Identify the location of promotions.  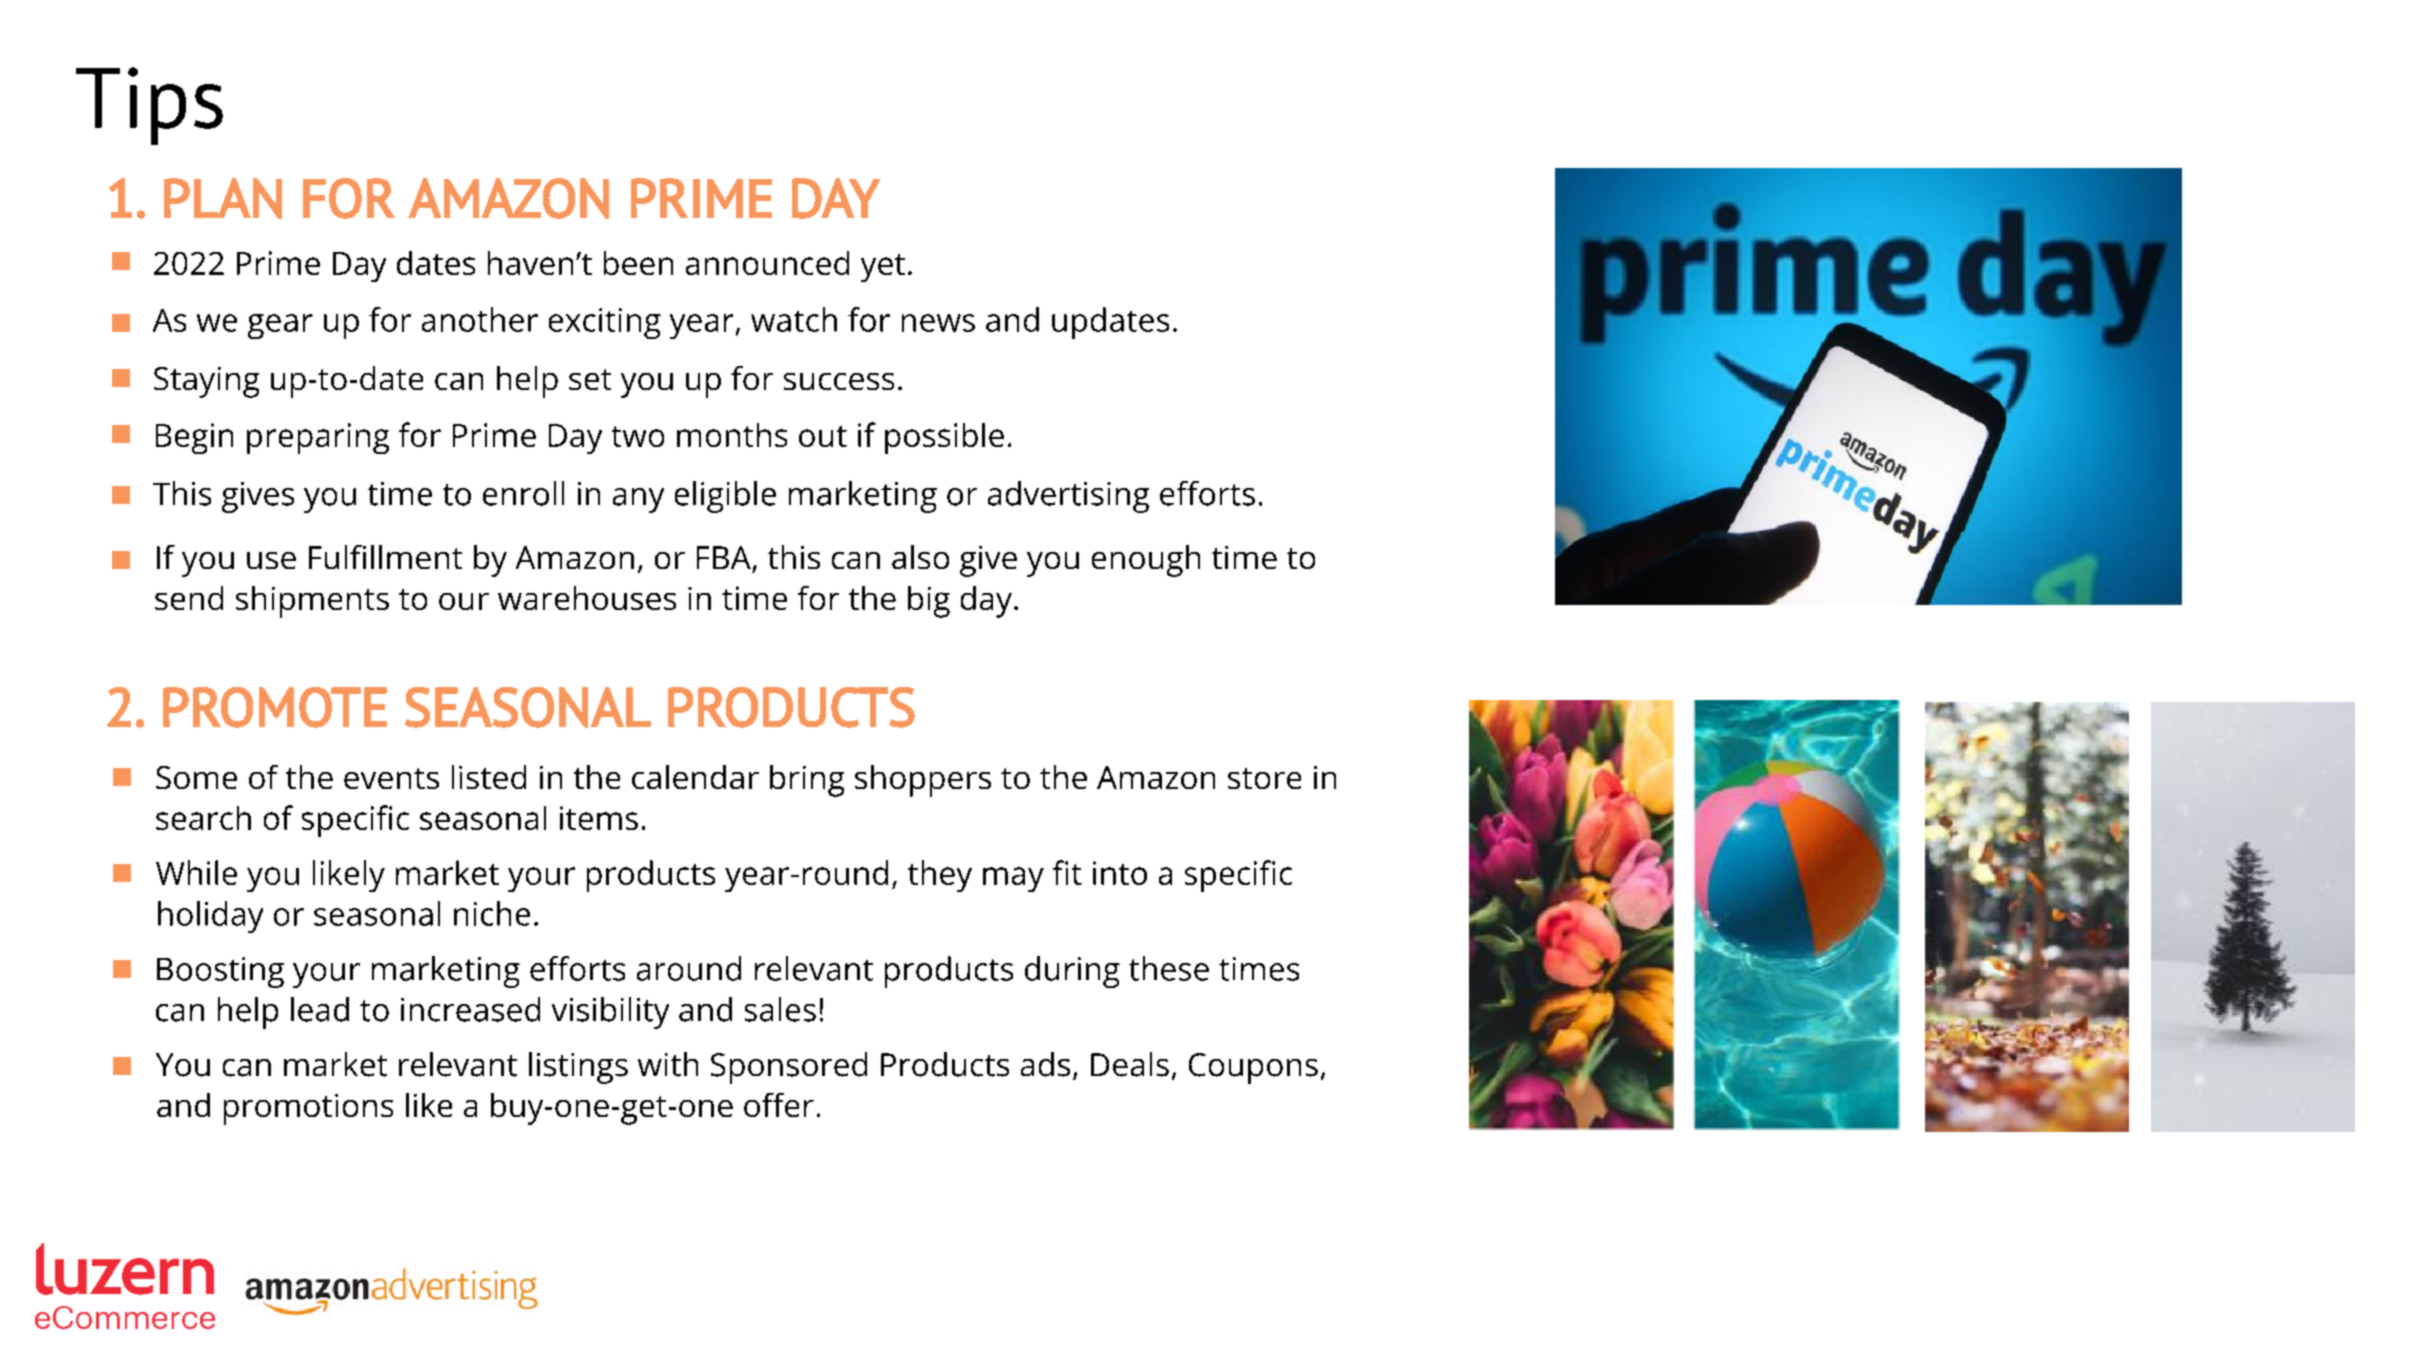
(308, 1109).
